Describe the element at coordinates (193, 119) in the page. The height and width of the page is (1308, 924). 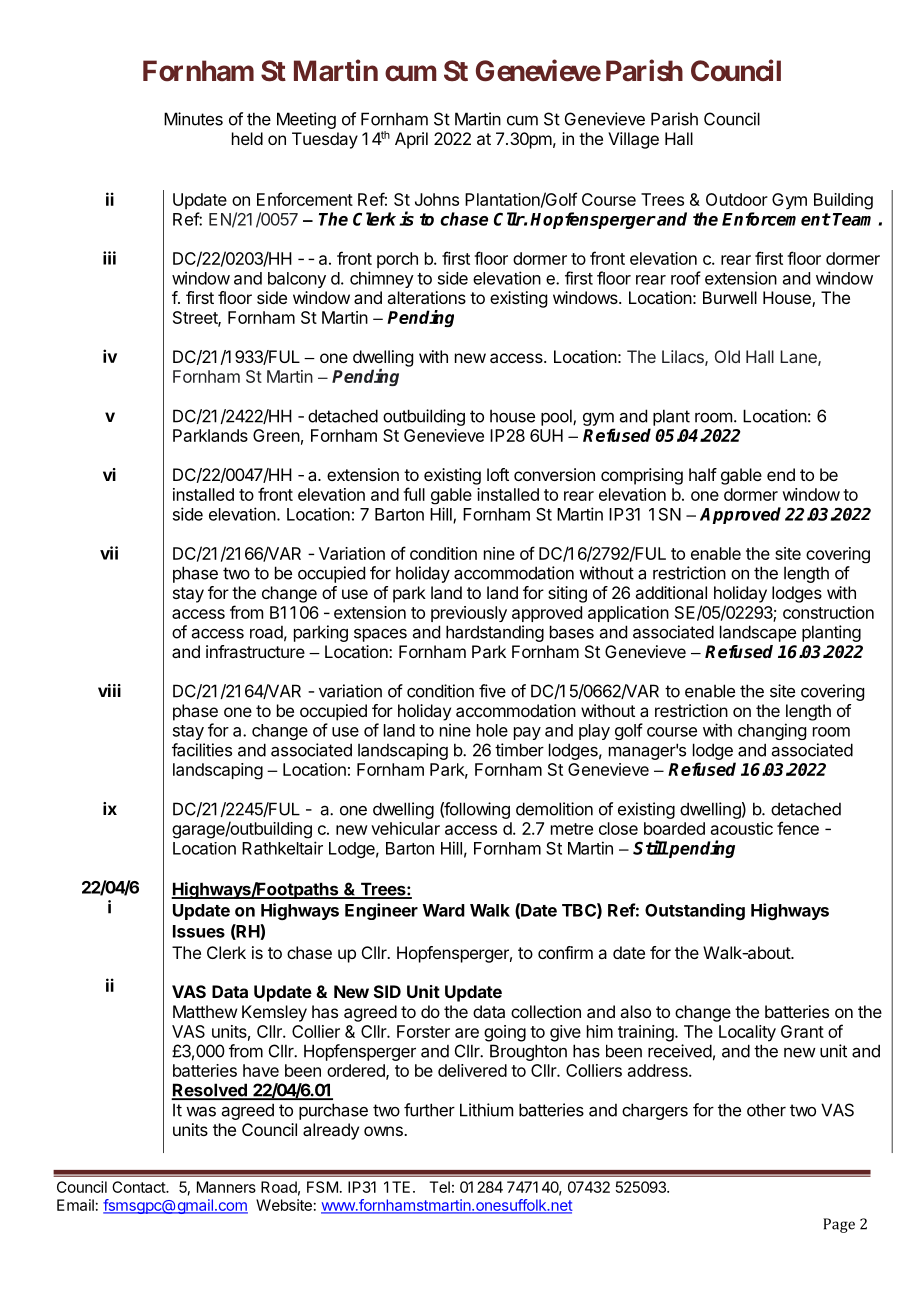
I see `Minutes` at that location.
